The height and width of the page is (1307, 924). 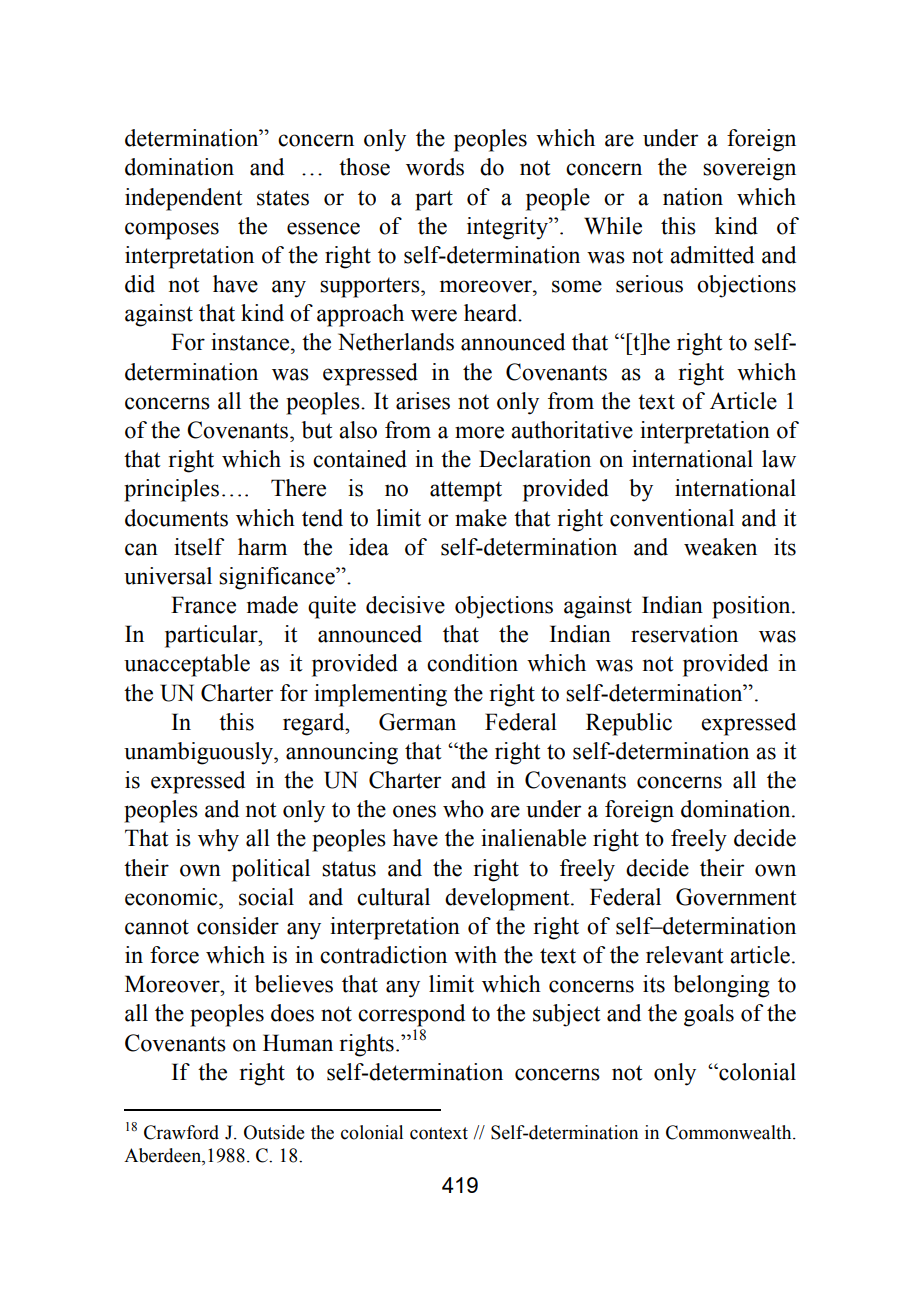 What do you see at coordinates (238, 926) in the page?
I see `consider` at bounding box center [238, 926].
